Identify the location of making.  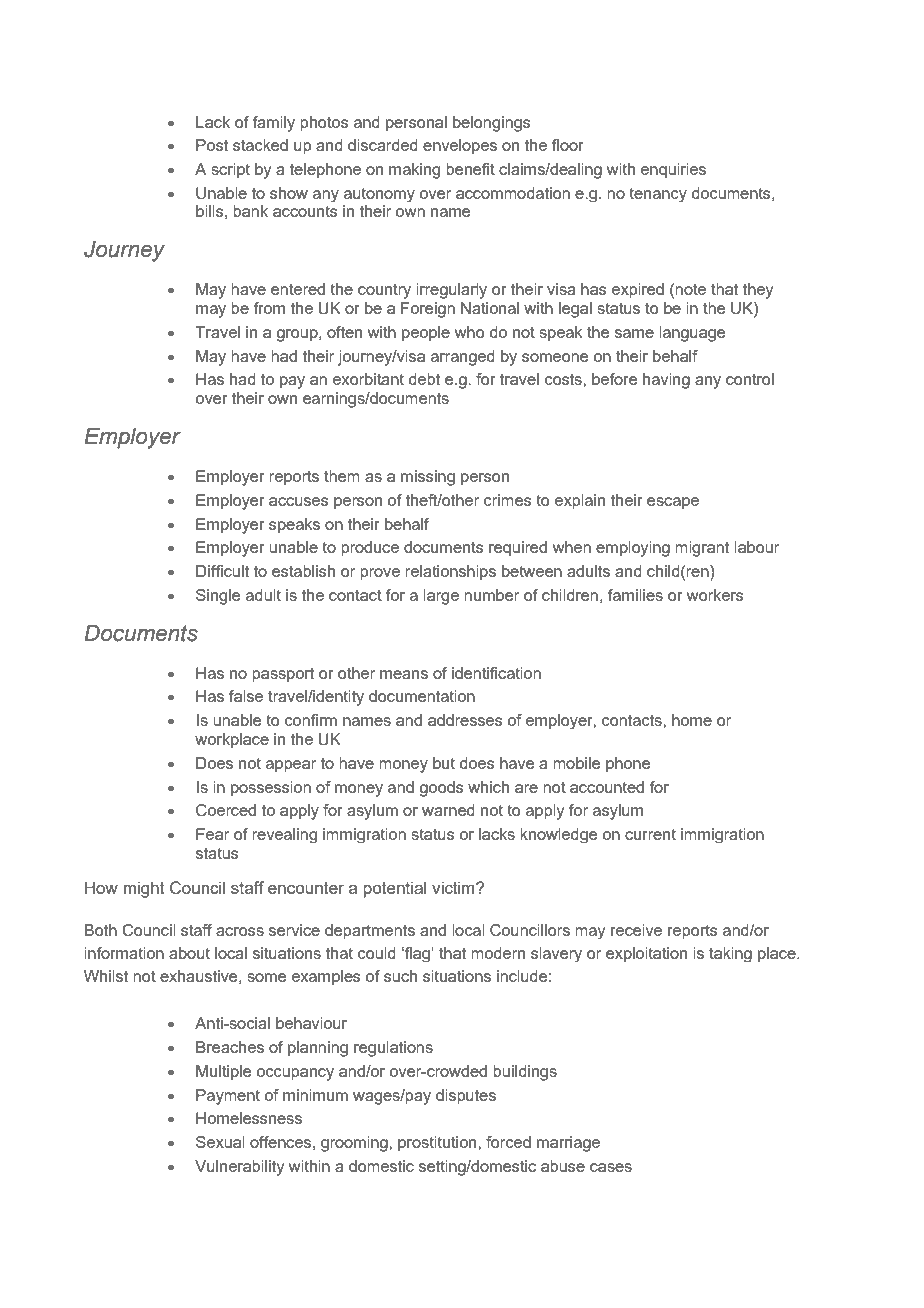
(414, 171).
